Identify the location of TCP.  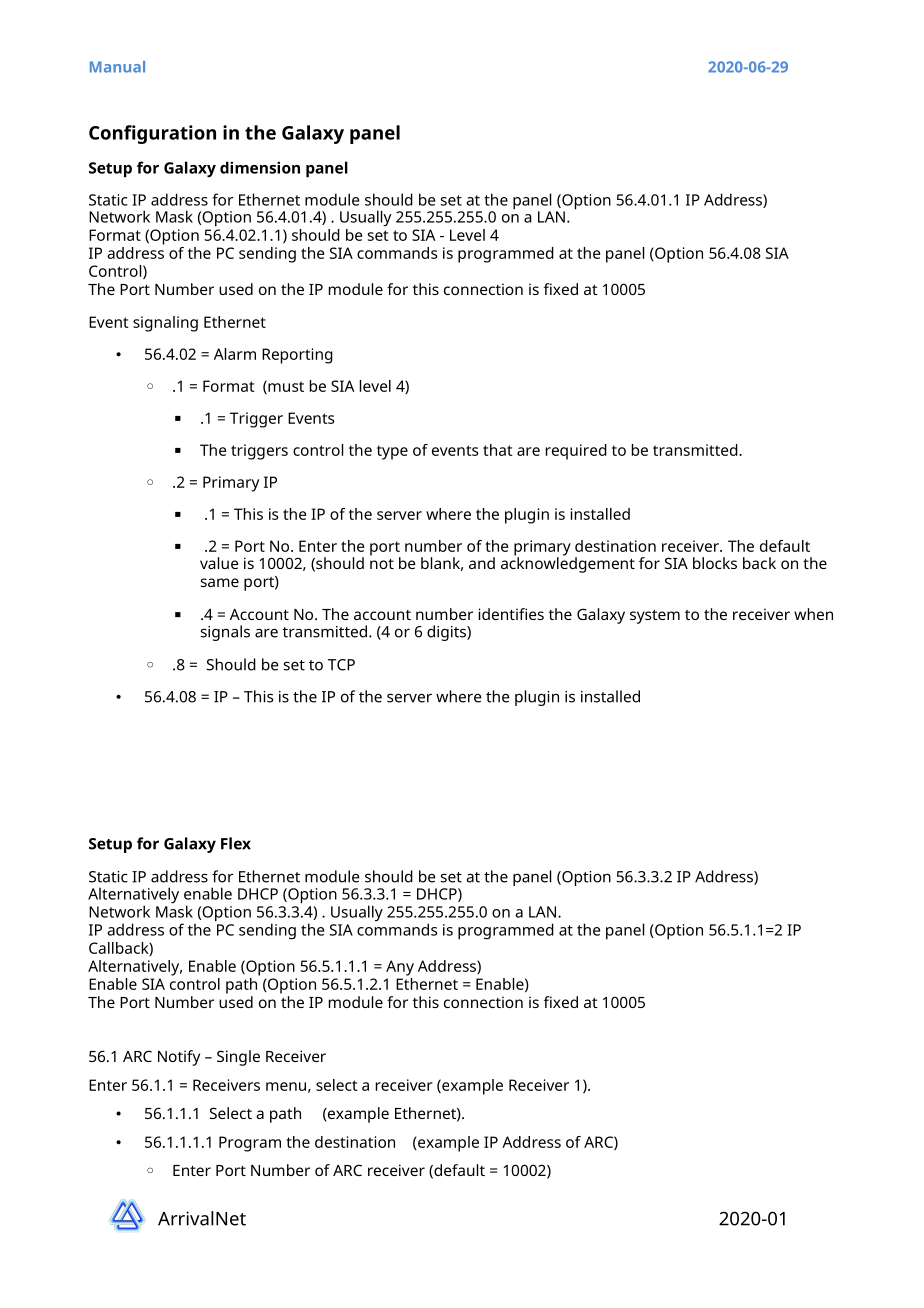
(341, 665).
